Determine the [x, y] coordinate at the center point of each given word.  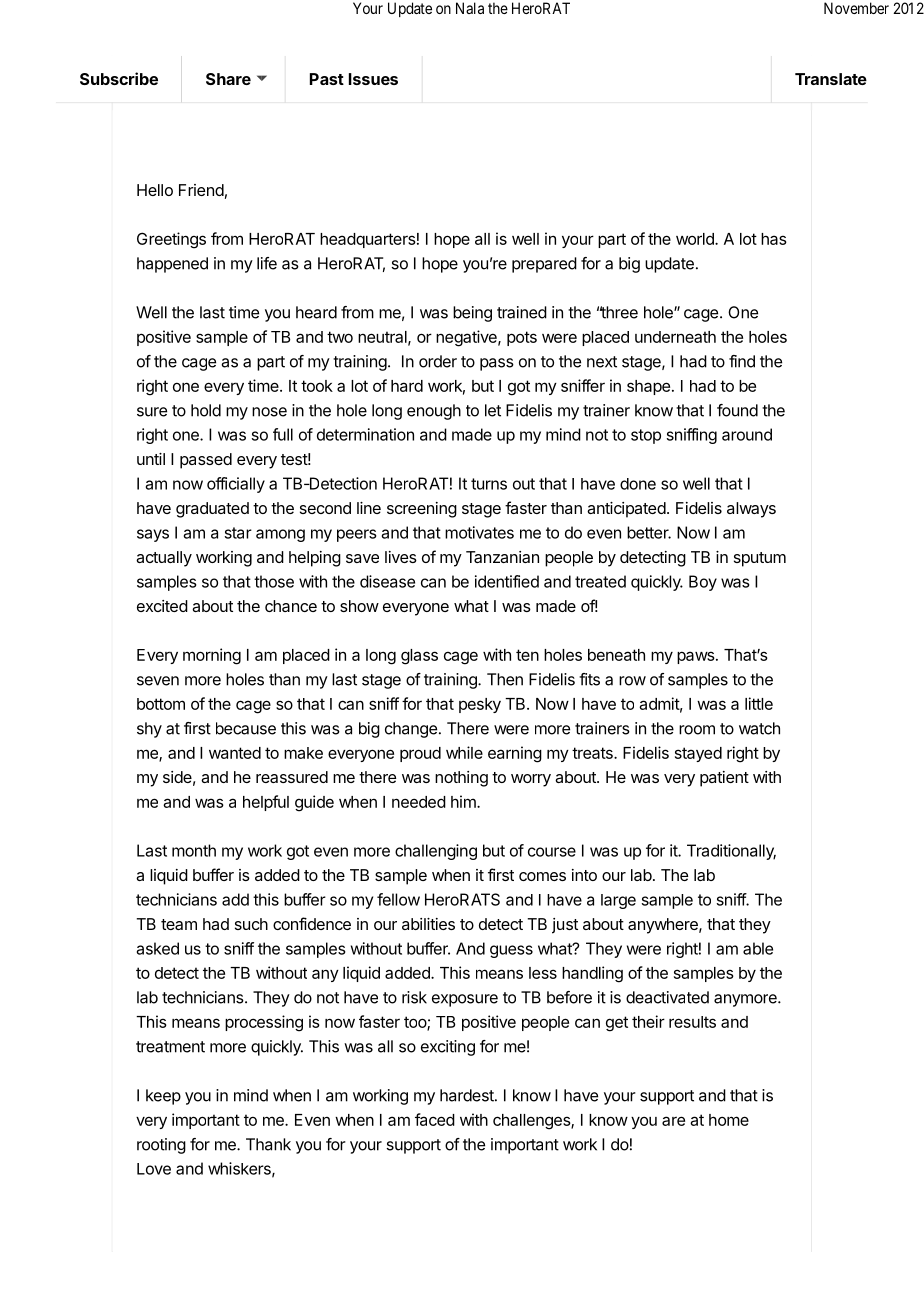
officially [236, 485]
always [751, 510]
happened [172, 265]
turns [489, 484]
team [179, 924]
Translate [831, 79]
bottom [161, 704]
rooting [161, 1146]
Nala [470, 8]
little [759, 703]
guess [511, 951]
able [758, 948]
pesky [480, 705]
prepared [544, 265]
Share [228, 79]
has [774, 239]
